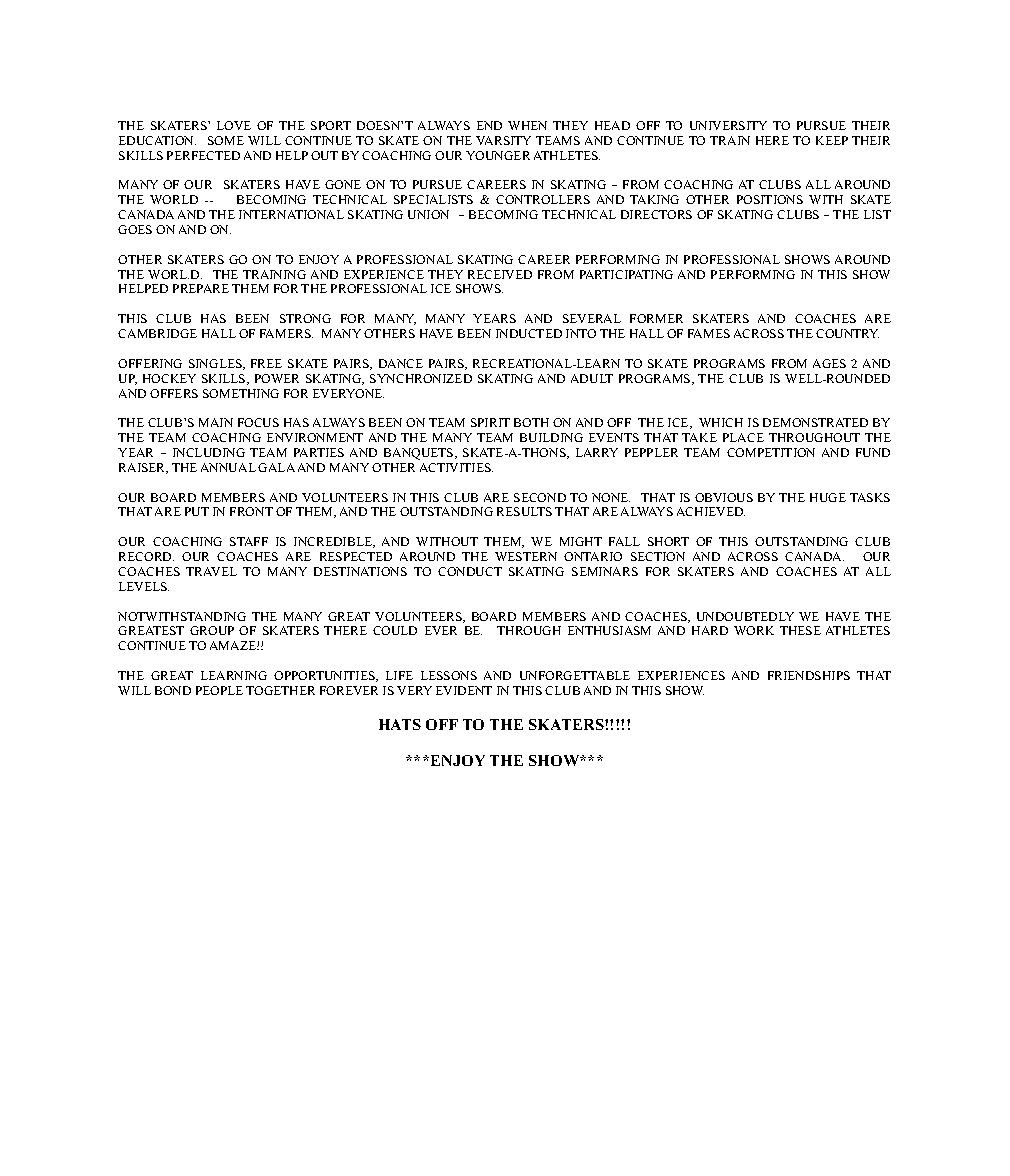 The width and height of the page is (1010, 1176). I want to click on DEMONSTRATED, so click(815, 422).
